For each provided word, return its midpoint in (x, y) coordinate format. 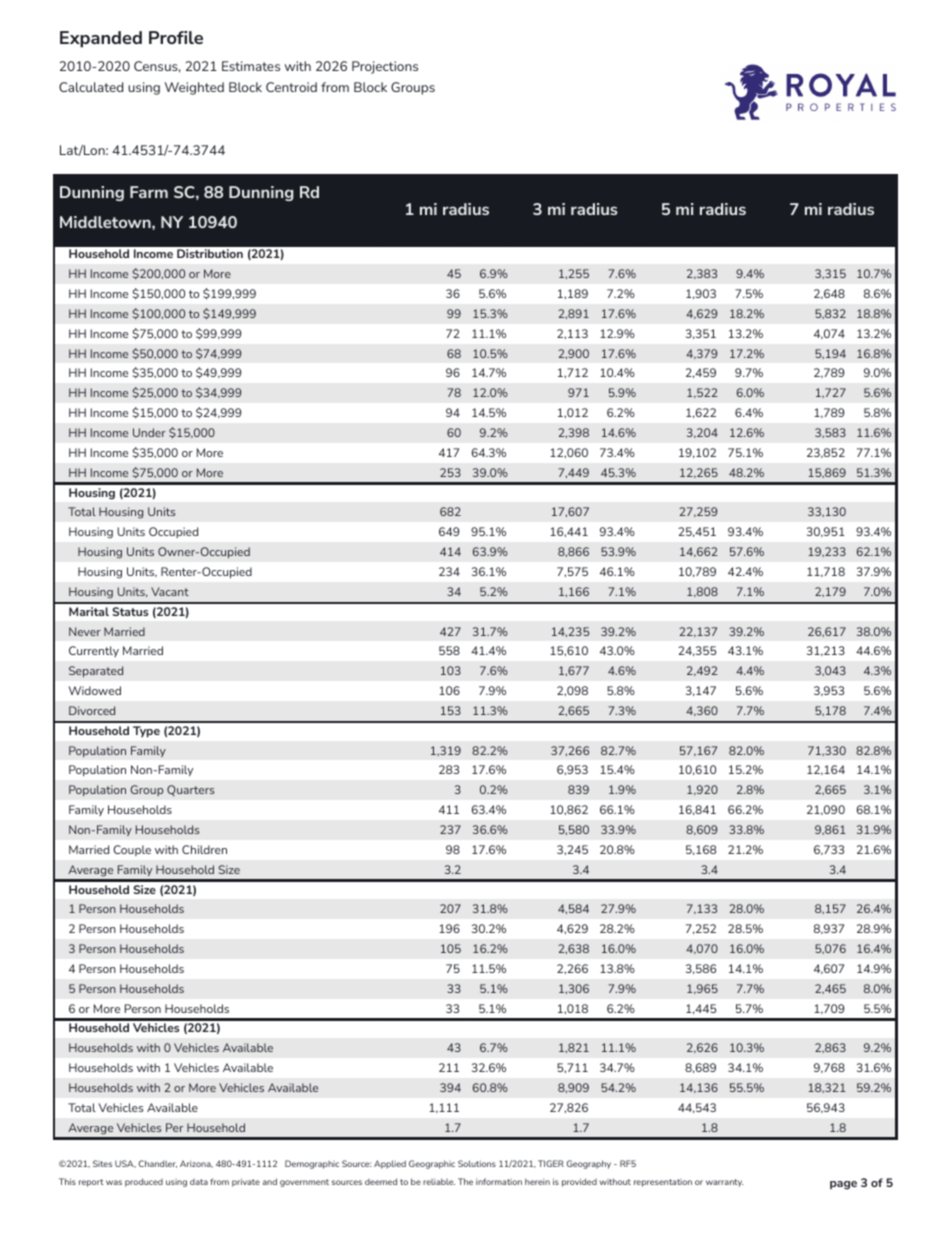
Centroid (291, 87)
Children (204, 849)
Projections (385, 67)
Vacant (170, 591)
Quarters (191, 790)
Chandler (158, 1164)
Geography (589, 1164)
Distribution (210, 253)
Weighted (194, 88)
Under (149, 432)
